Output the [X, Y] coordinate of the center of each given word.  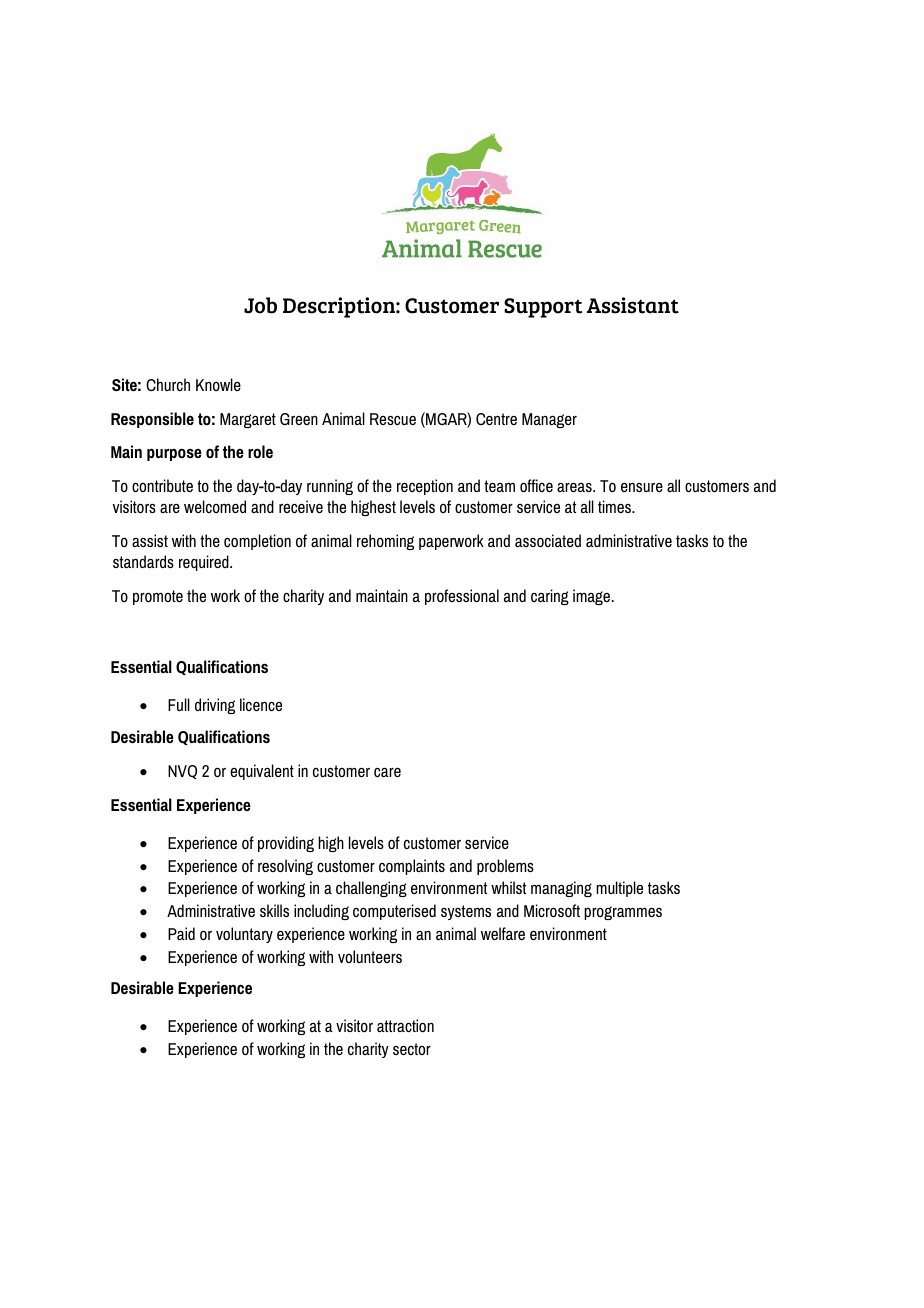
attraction [405, 1025]
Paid [181, 933]
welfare [503, 933]
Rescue [393, 419]
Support [543, 308]
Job [260, 305]
